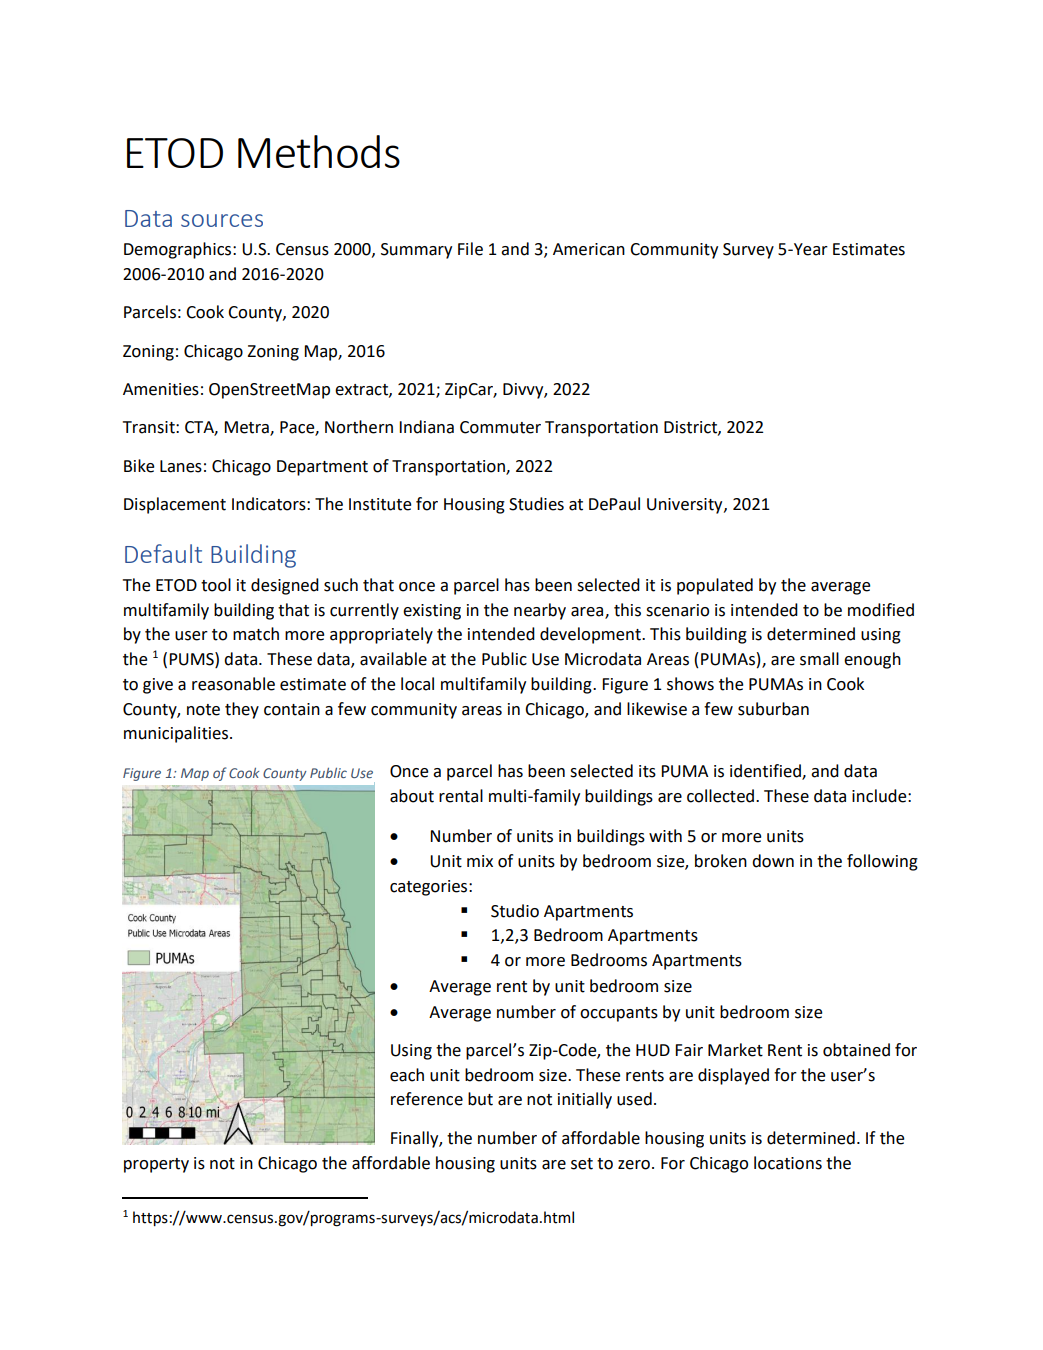  What do you see at coordinates (819, 659) in the image?
I see `small` at bounding box center [819, 659].
